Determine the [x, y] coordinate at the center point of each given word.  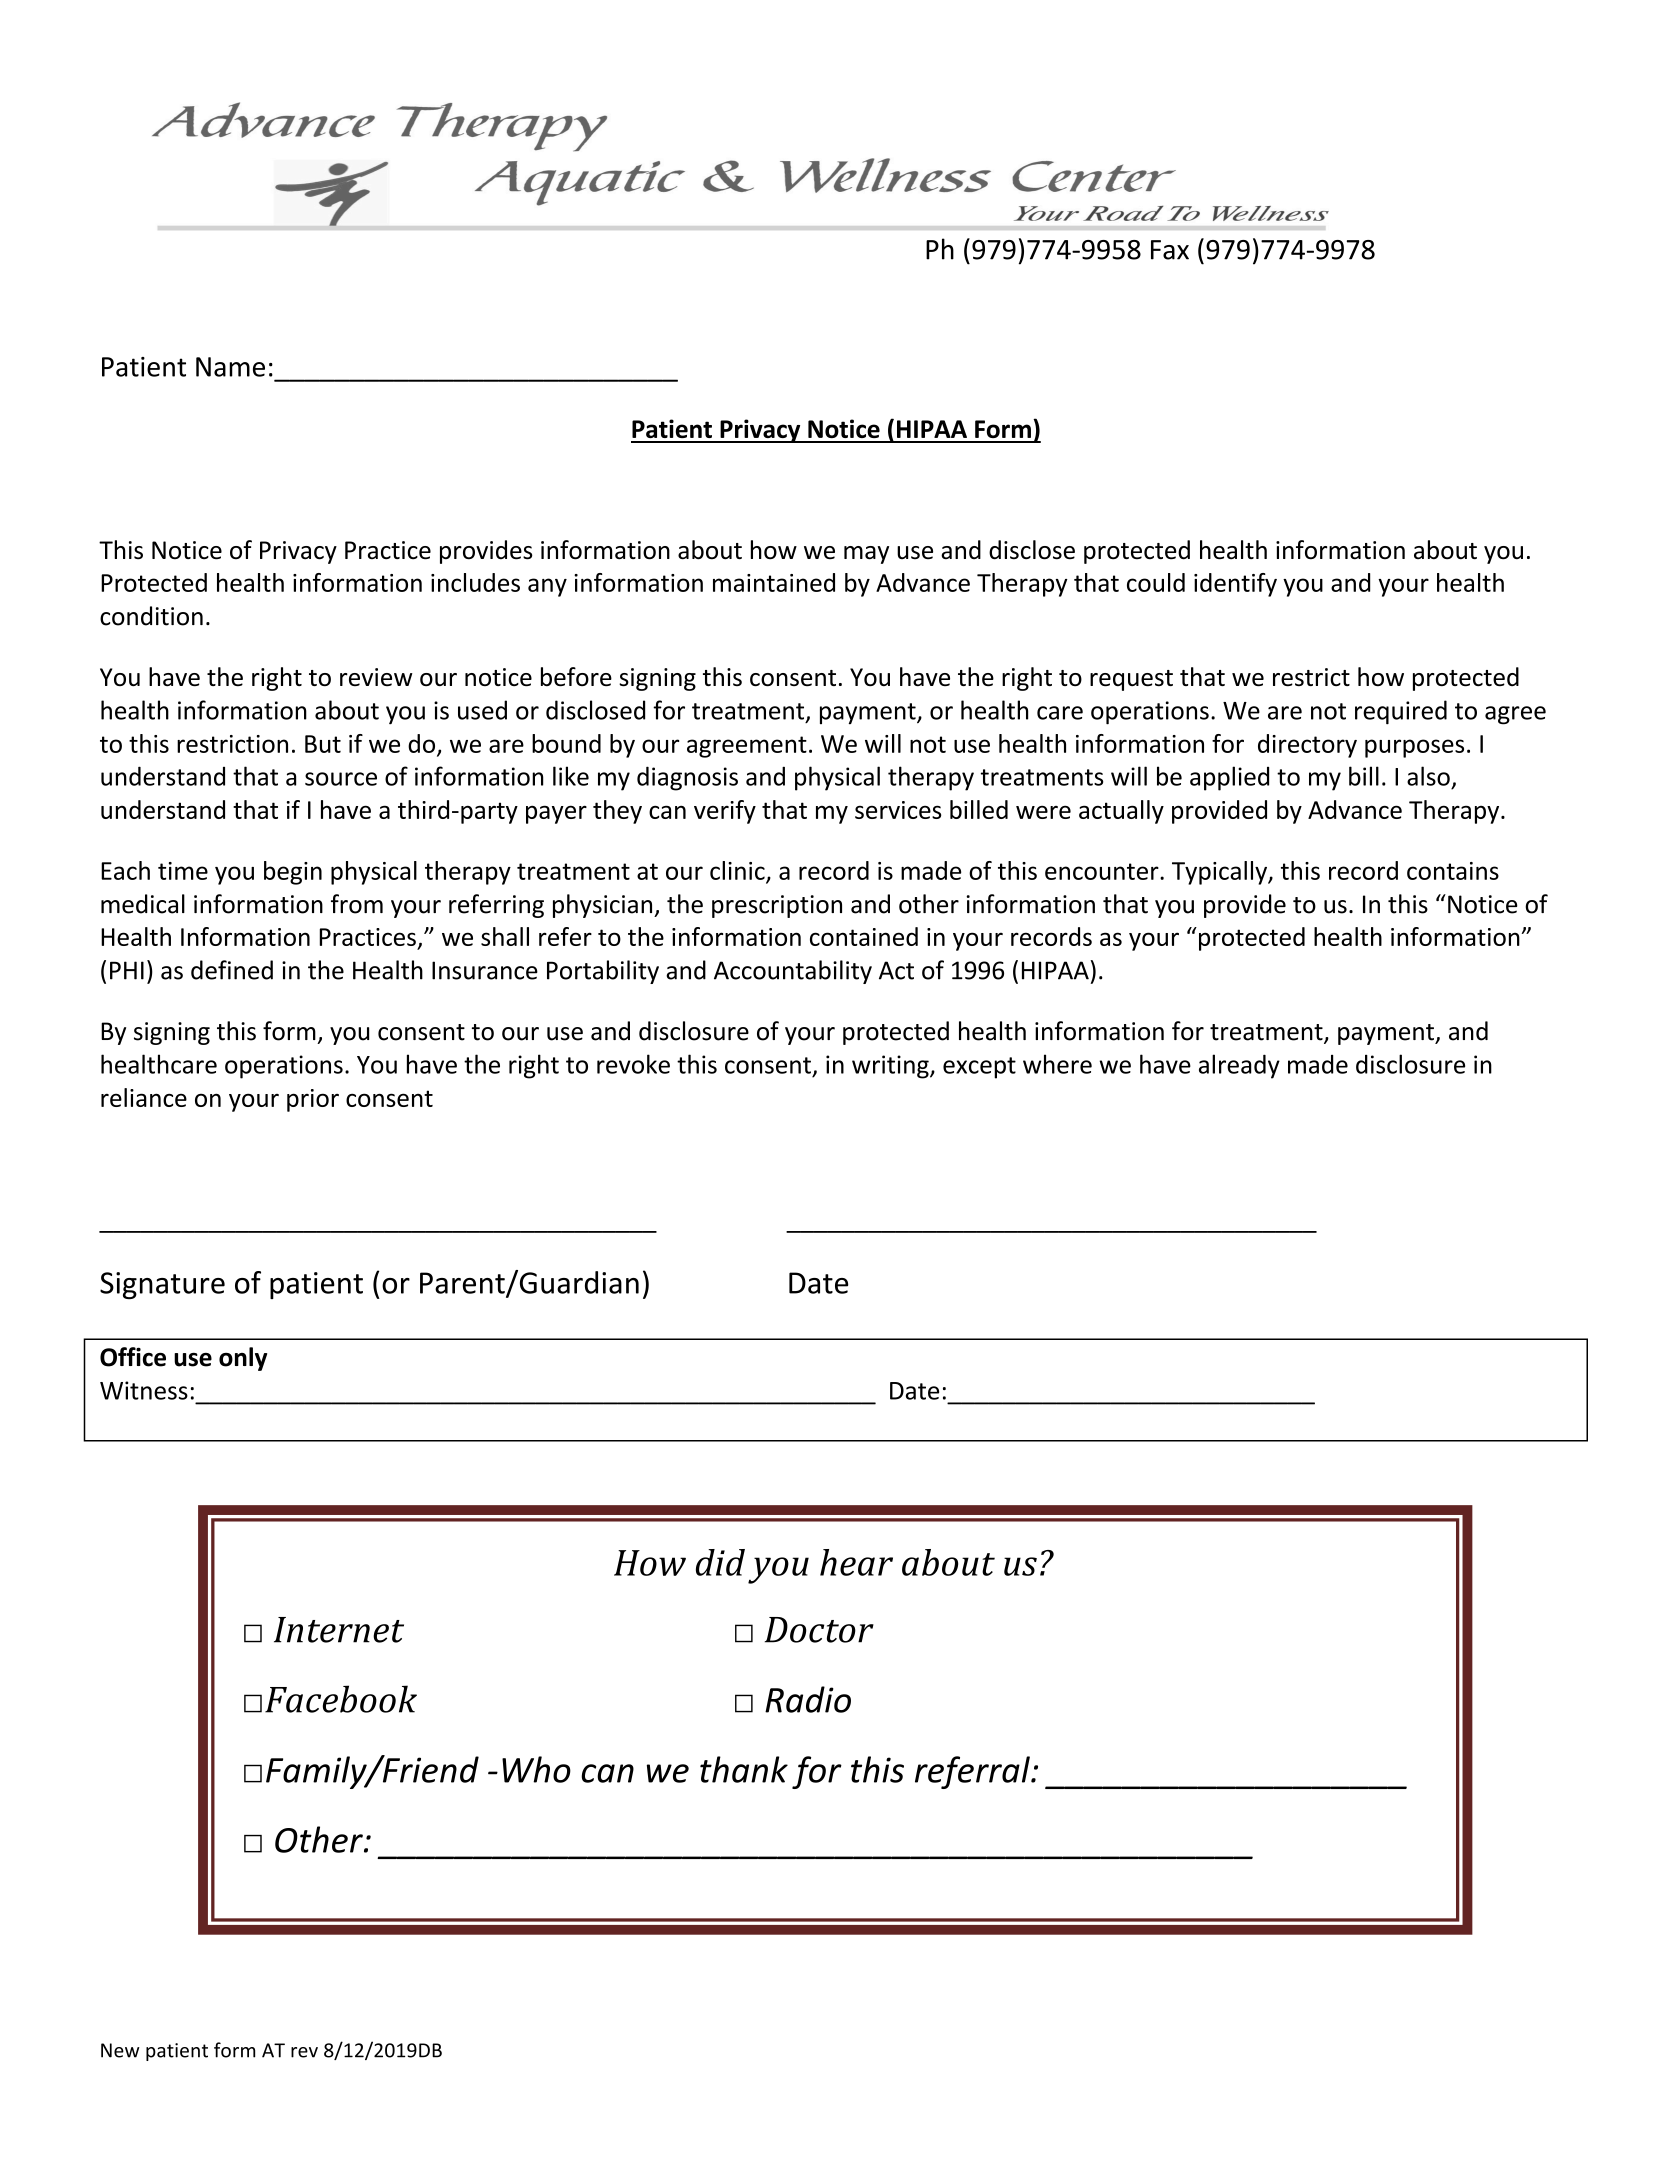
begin [293, 873]
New [120, 2050]
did [720, 1562]
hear [856, 1562]
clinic [738, 871]
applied [1229, 778]
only [243, 1359]
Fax [1170, 250]
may [866, 555]
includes [475, 582]
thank [744, 1769]
